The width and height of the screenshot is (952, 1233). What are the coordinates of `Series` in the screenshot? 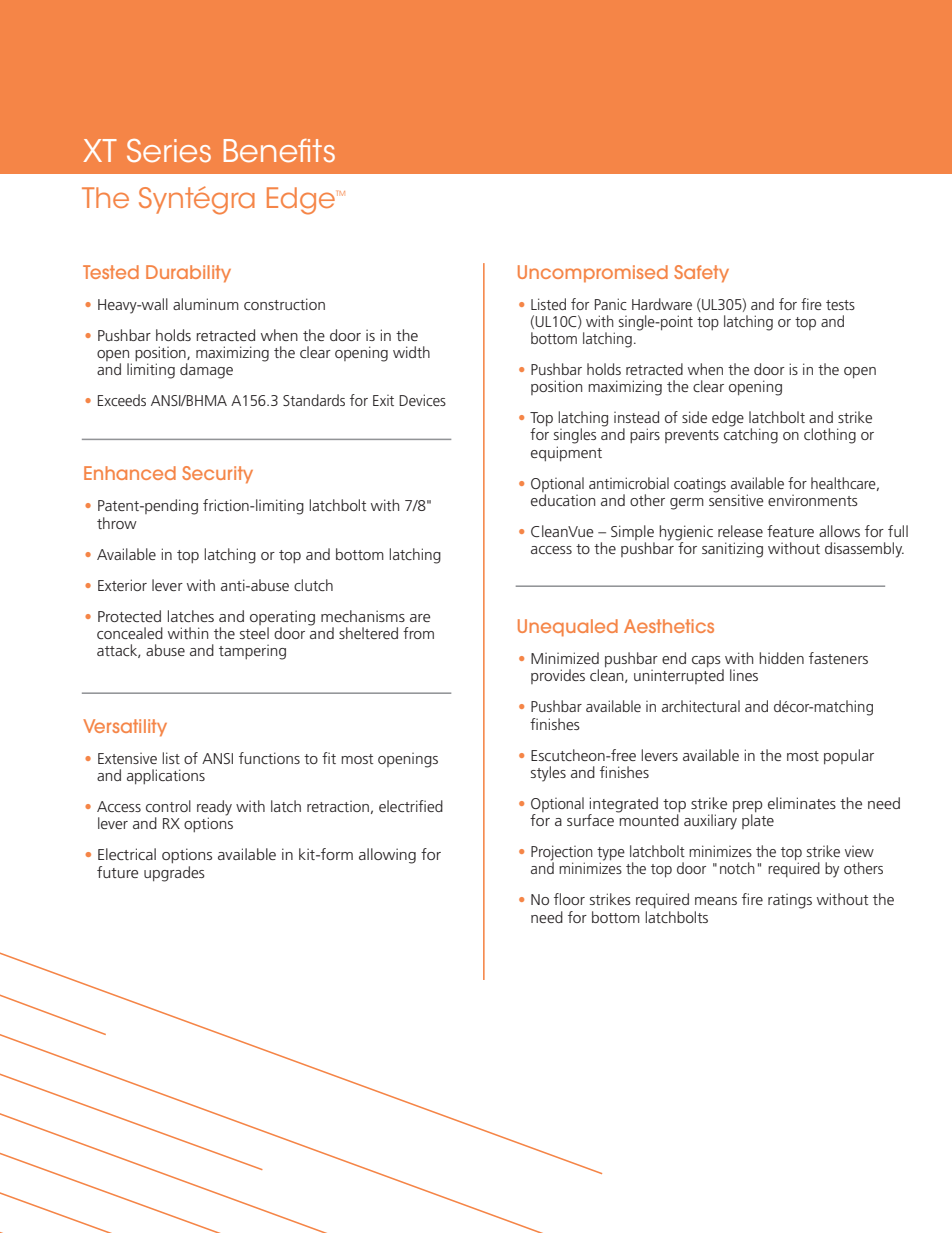 It's located at (169, 151).
